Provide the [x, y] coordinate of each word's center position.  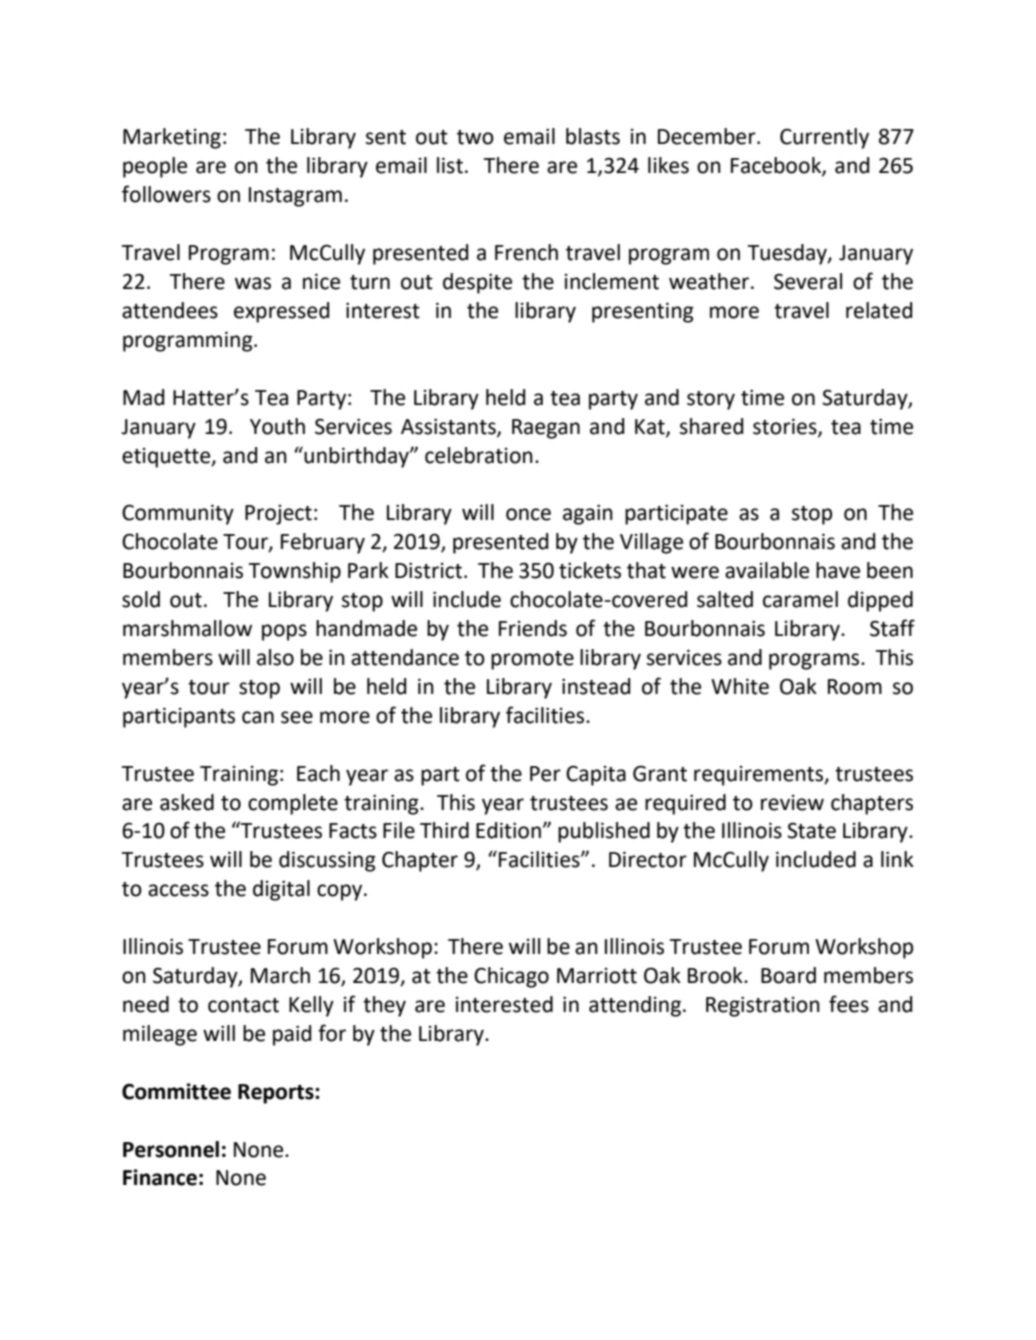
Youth [277, 426]
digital [281, 890]
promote [532, 660]
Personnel [171, 1149]
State [811, 830]
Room [855, 687]
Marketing [172, 138]
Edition [508, 830]
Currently [824, 138]
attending [635, 1006]
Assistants [449, 427]
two [475, 137]
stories [786, 427]
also [275, 657]
